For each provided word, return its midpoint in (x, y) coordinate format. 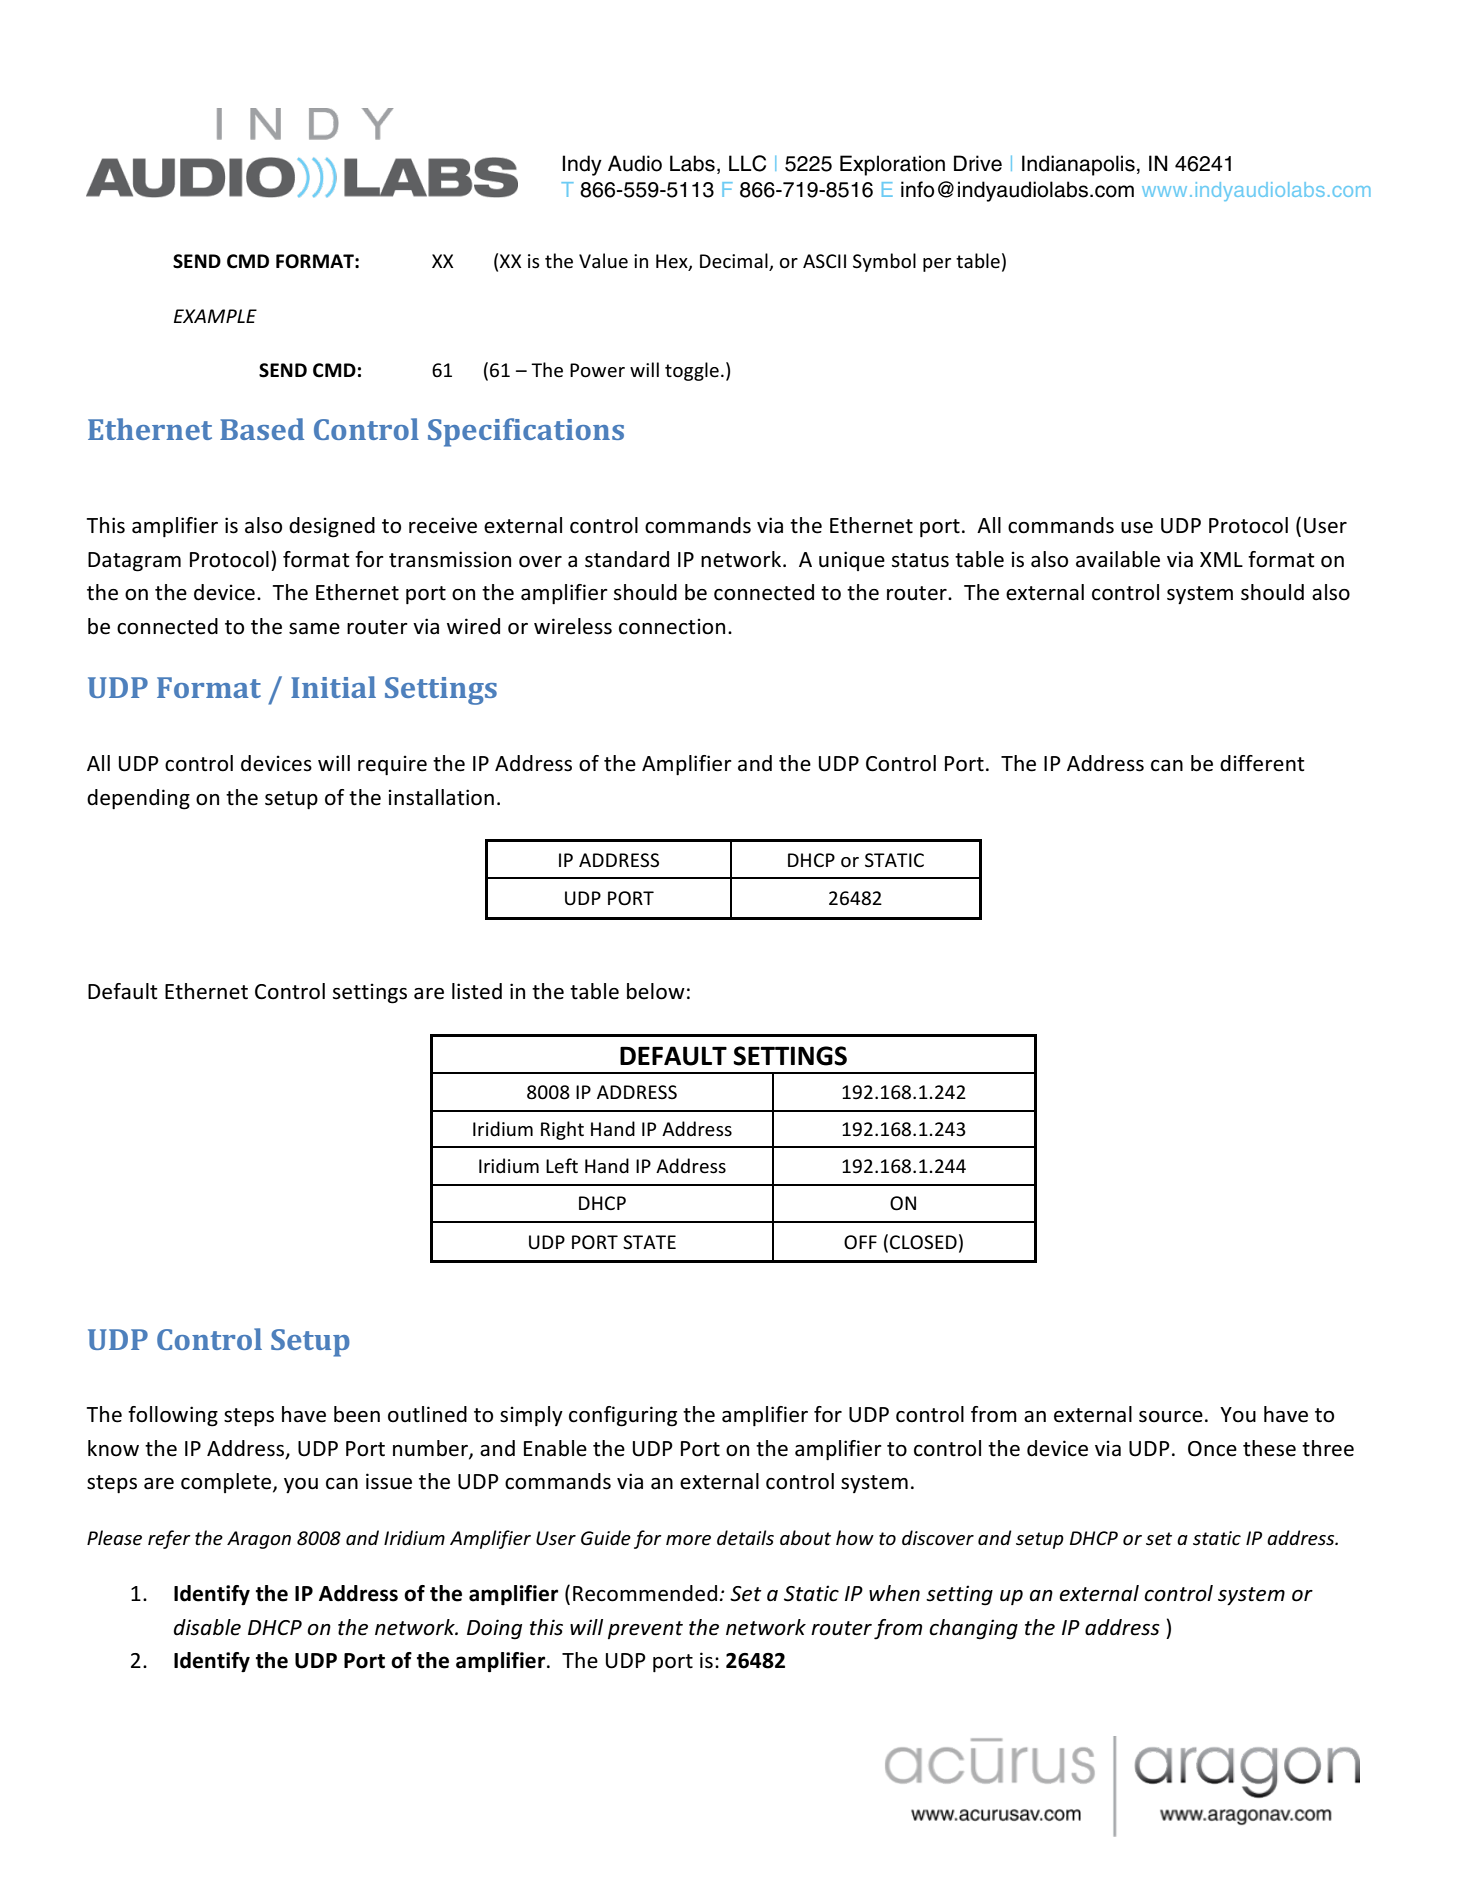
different (1262, 763)
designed (332, 527)
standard (627, 559)
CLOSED (923, 1242)
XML (1221, 559)
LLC (747, 163)
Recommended (645, 1593)
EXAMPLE (215, 316)
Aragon (259, 1540)
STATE (649, 1242)
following (173, 1416)
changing (973, 1629)
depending (138, 799)
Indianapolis (1078, 165)
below (656, 991)
